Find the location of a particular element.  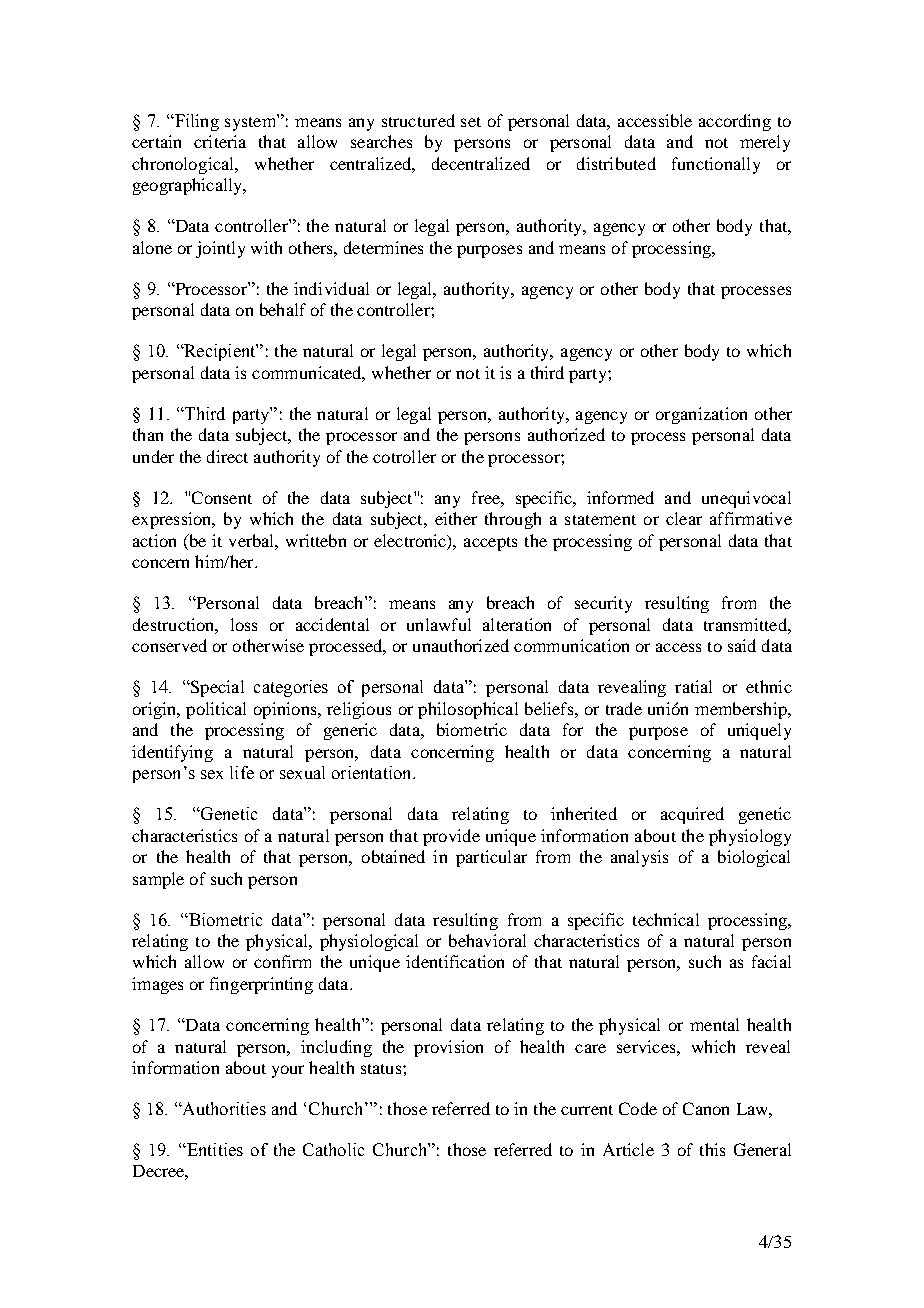

criteria is located at coordinates (220, 141).
